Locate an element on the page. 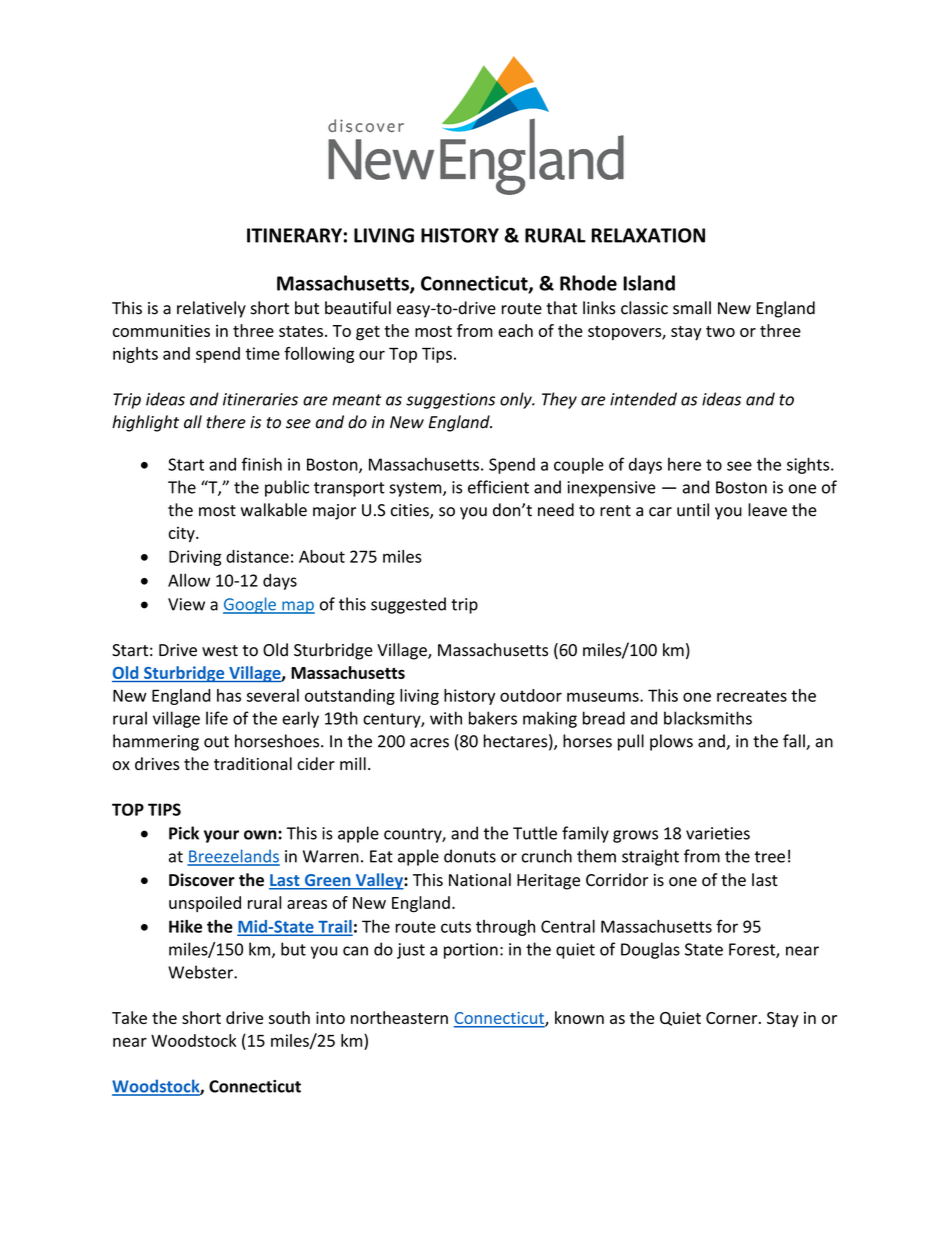  Webster is located at coordinates (201, 972).
